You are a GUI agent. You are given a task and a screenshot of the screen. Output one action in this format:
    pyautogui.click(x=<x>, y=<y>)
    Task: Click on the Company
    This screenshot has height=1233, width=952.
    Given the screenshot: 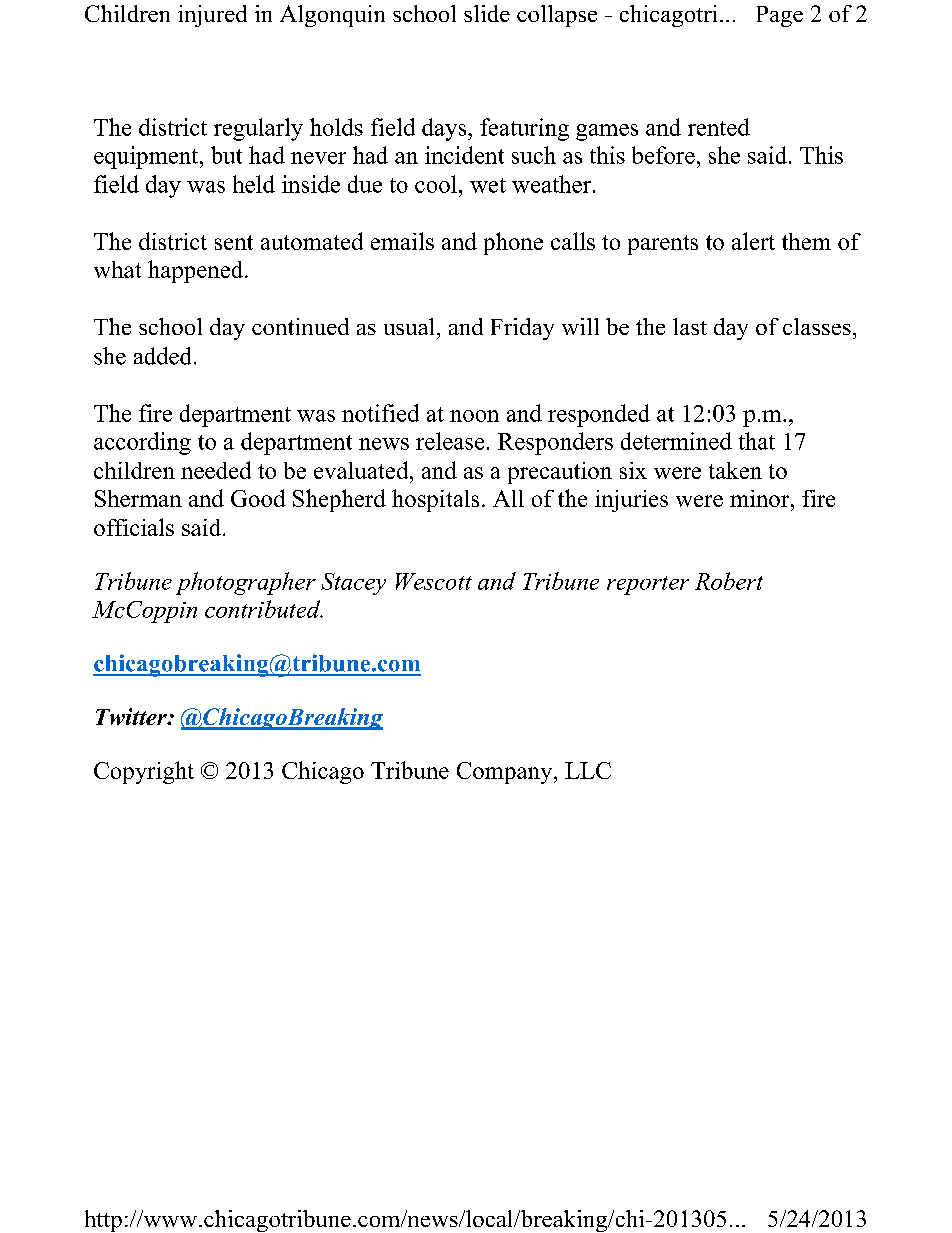 What is the action you would take?
    pyautogui.click(x=506, y=773)
